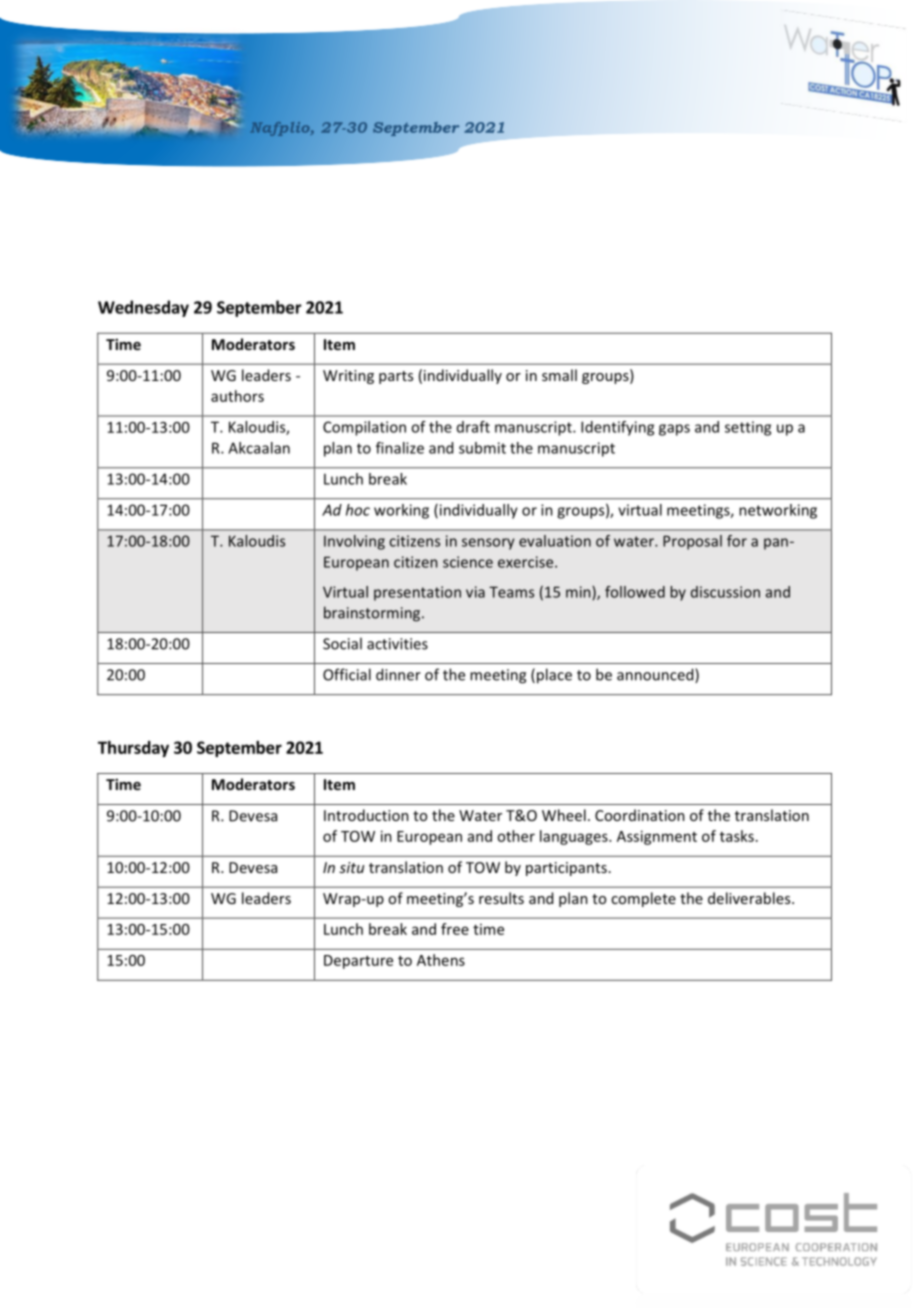 Image resolution: width=924 pixels, height=1308 pixels. Describe the element at coordinates (342, 643) in the screenshot. I see `Social` at that location.
